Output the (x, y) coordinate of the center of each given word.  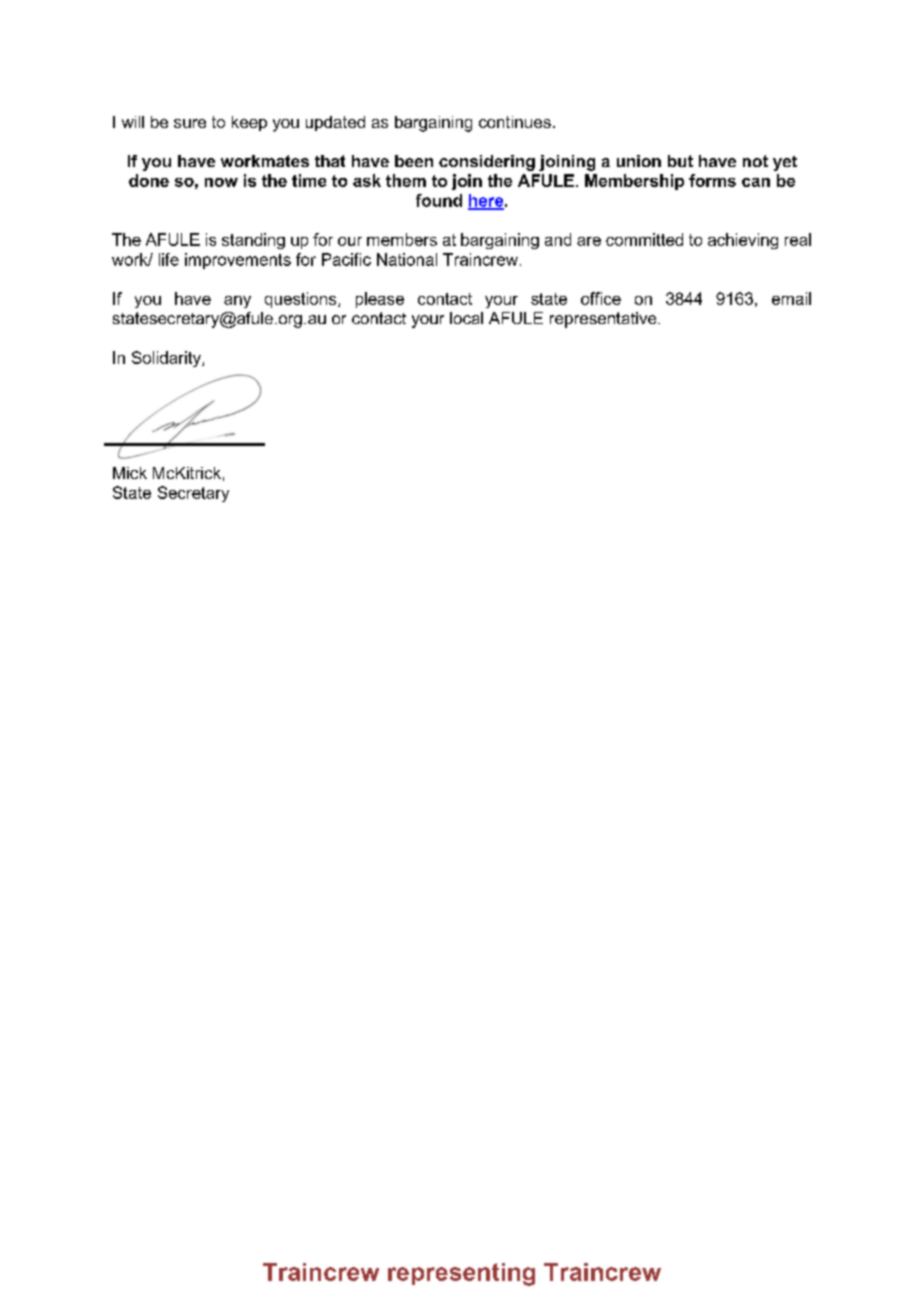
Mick (130, 473)
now (221, 182)
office (601, 298)
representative (604, 320)
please (380, 300)
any (237, 302)
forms (712, 180)
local (466, 318)
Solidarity (167, 359)
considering (487, 163)
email (791, 298)
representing (461, 1274)
